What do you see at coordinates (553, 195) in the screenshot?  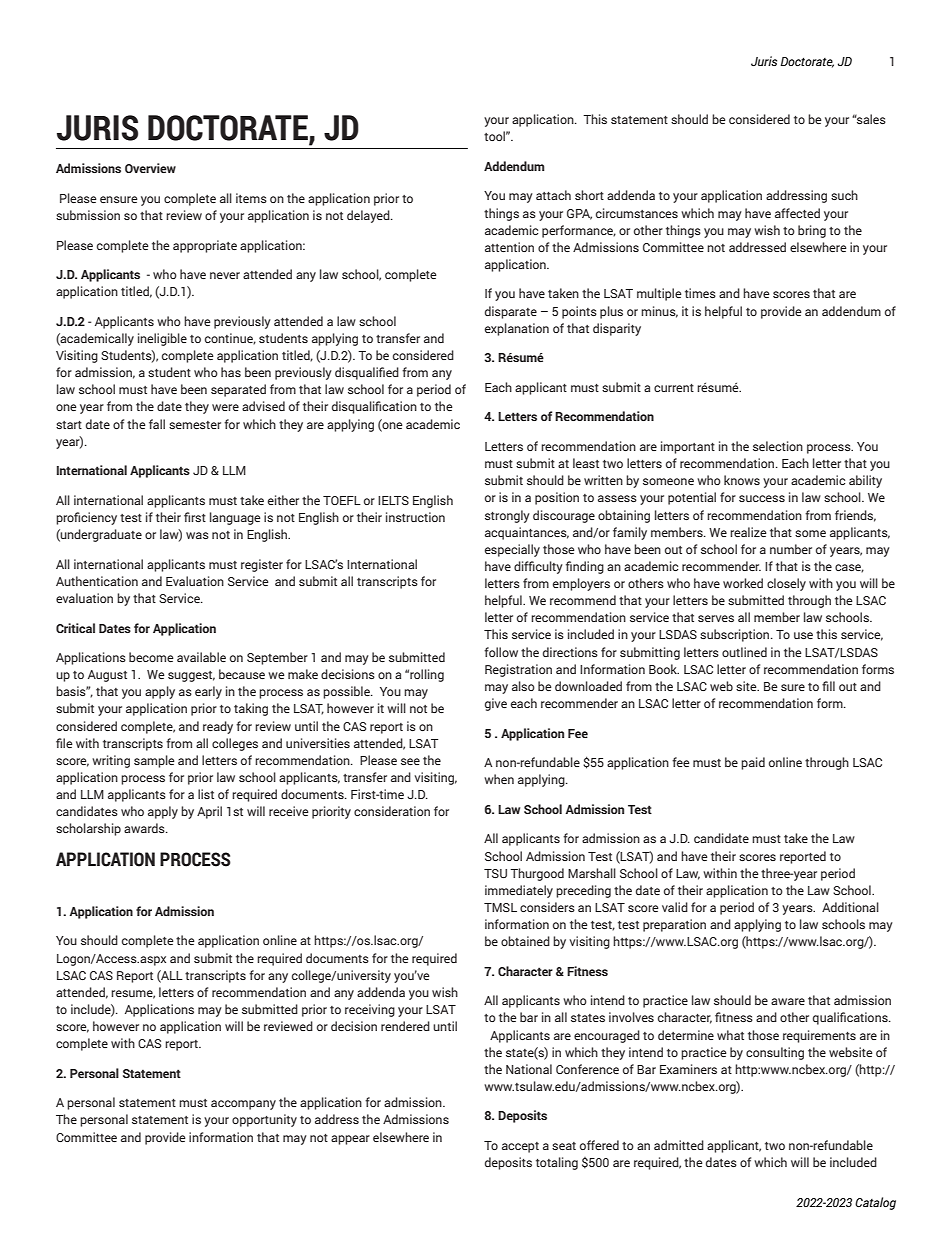 I see `attach` at bounding box center [553, 195].
